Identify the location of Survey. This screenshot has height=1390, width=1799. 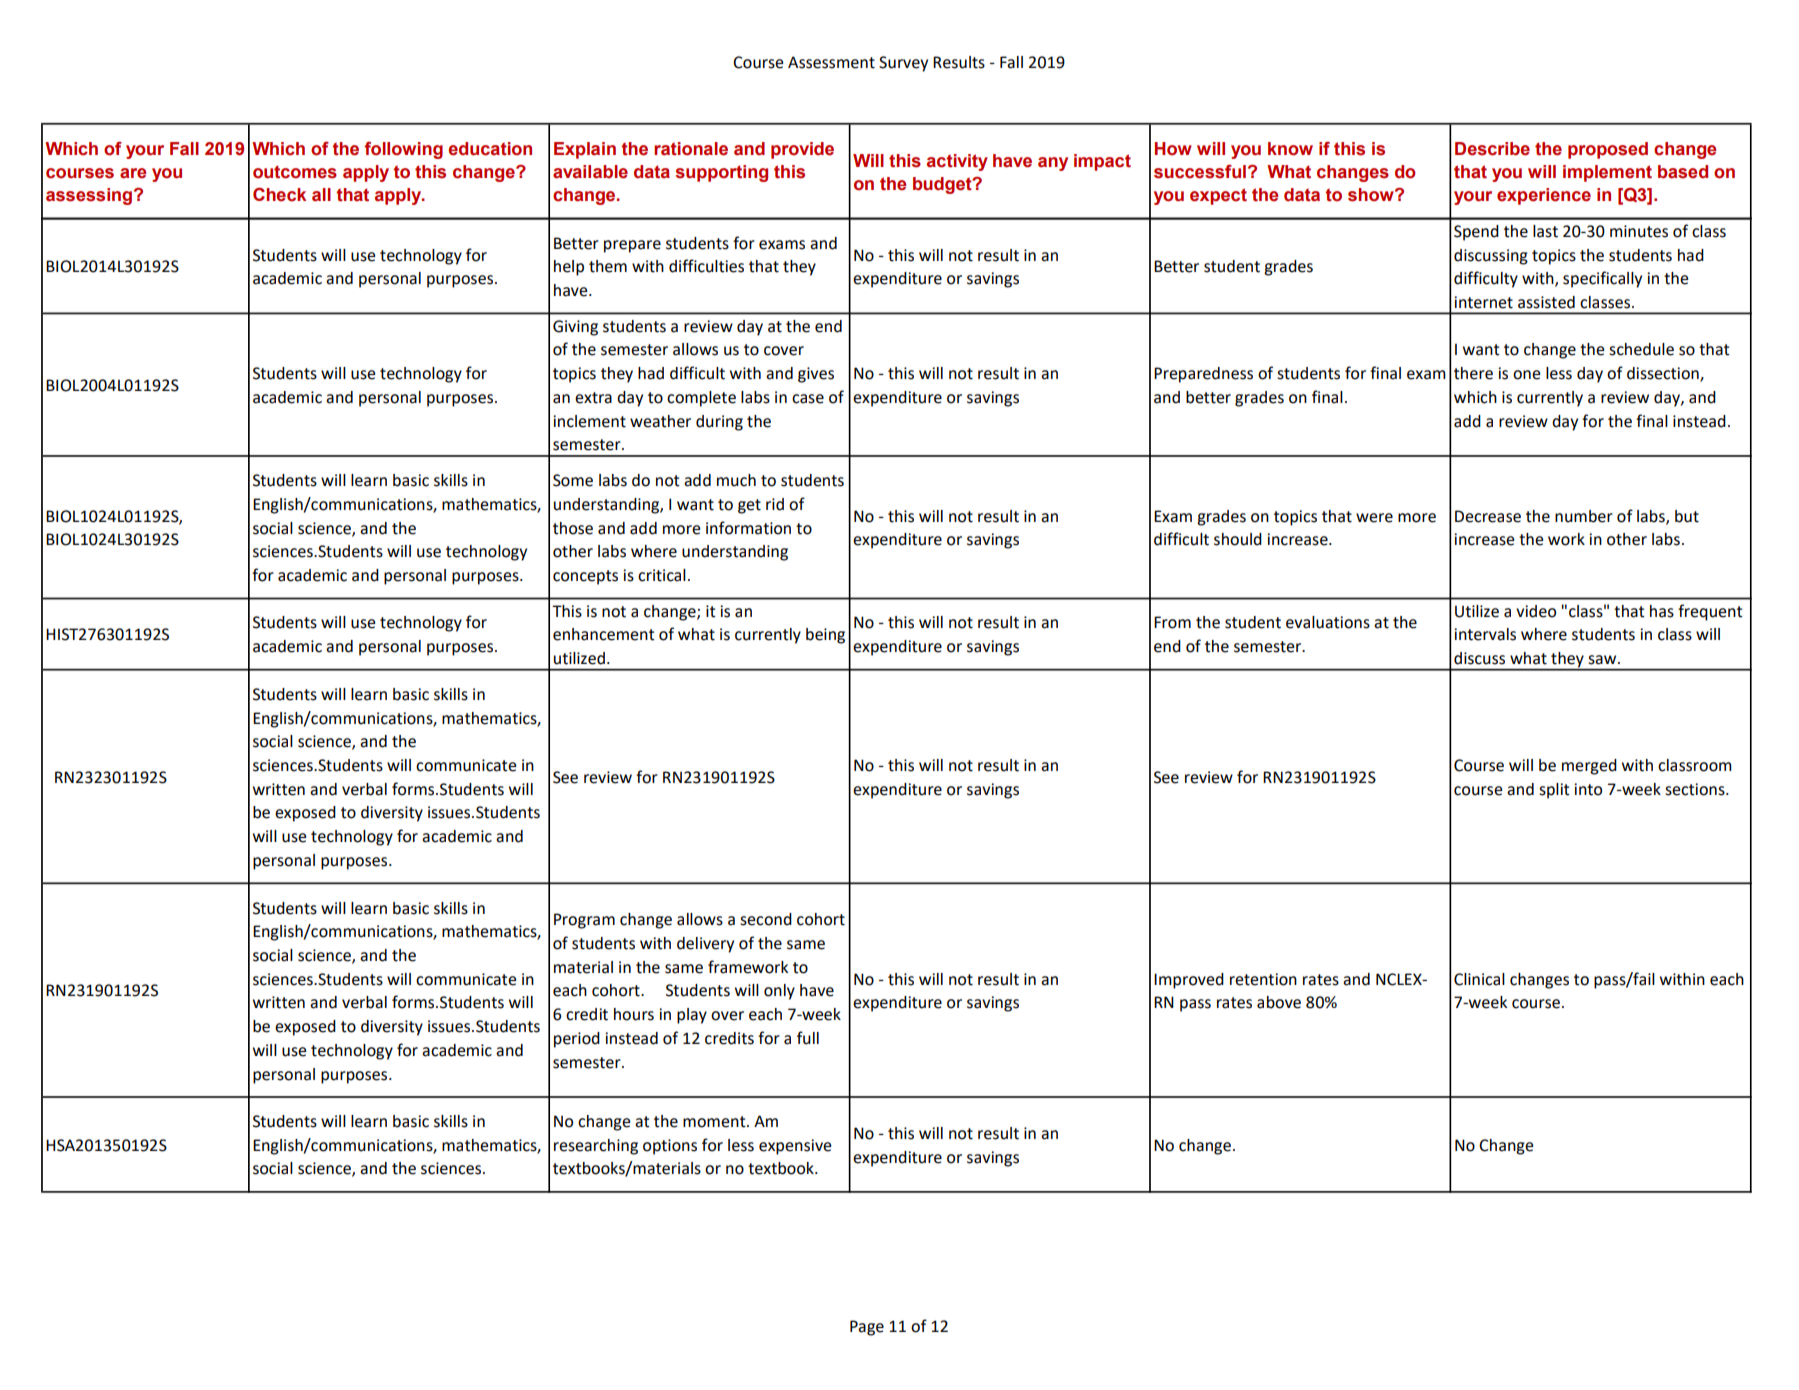
(903, 64).
